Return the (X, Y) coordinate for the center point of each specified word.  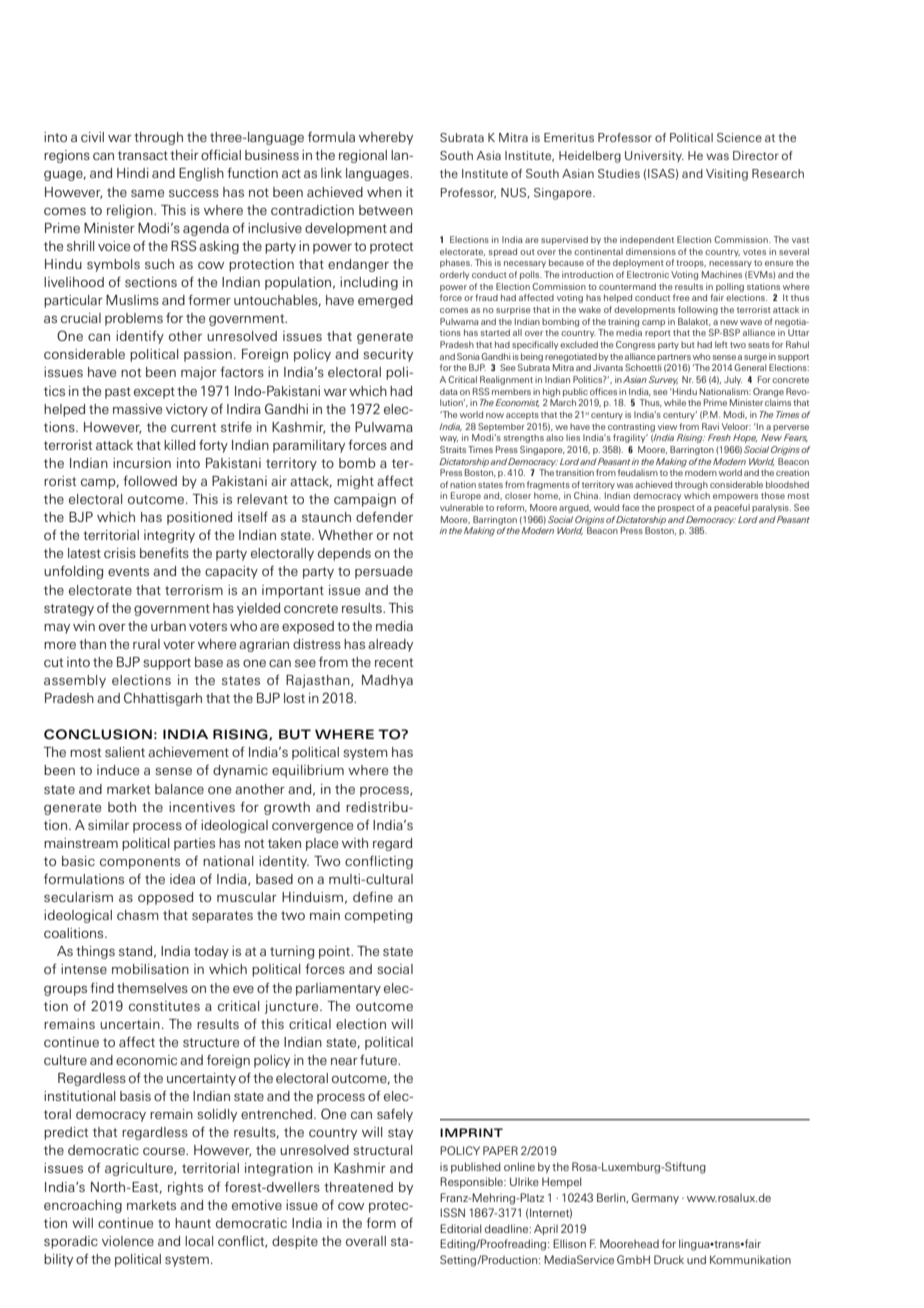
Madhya (387, 681)
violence (128, 1241)
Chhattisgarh (163, 699)
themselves (152, 988)
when (384, 192)
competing (379, 916)
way (449, 439)
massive (137, 409)
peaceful (732, 508)
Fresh (719, 437)
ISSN (452, 1212)
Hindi (133, 173)
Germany (655, 1198)
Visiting (727, 175)
